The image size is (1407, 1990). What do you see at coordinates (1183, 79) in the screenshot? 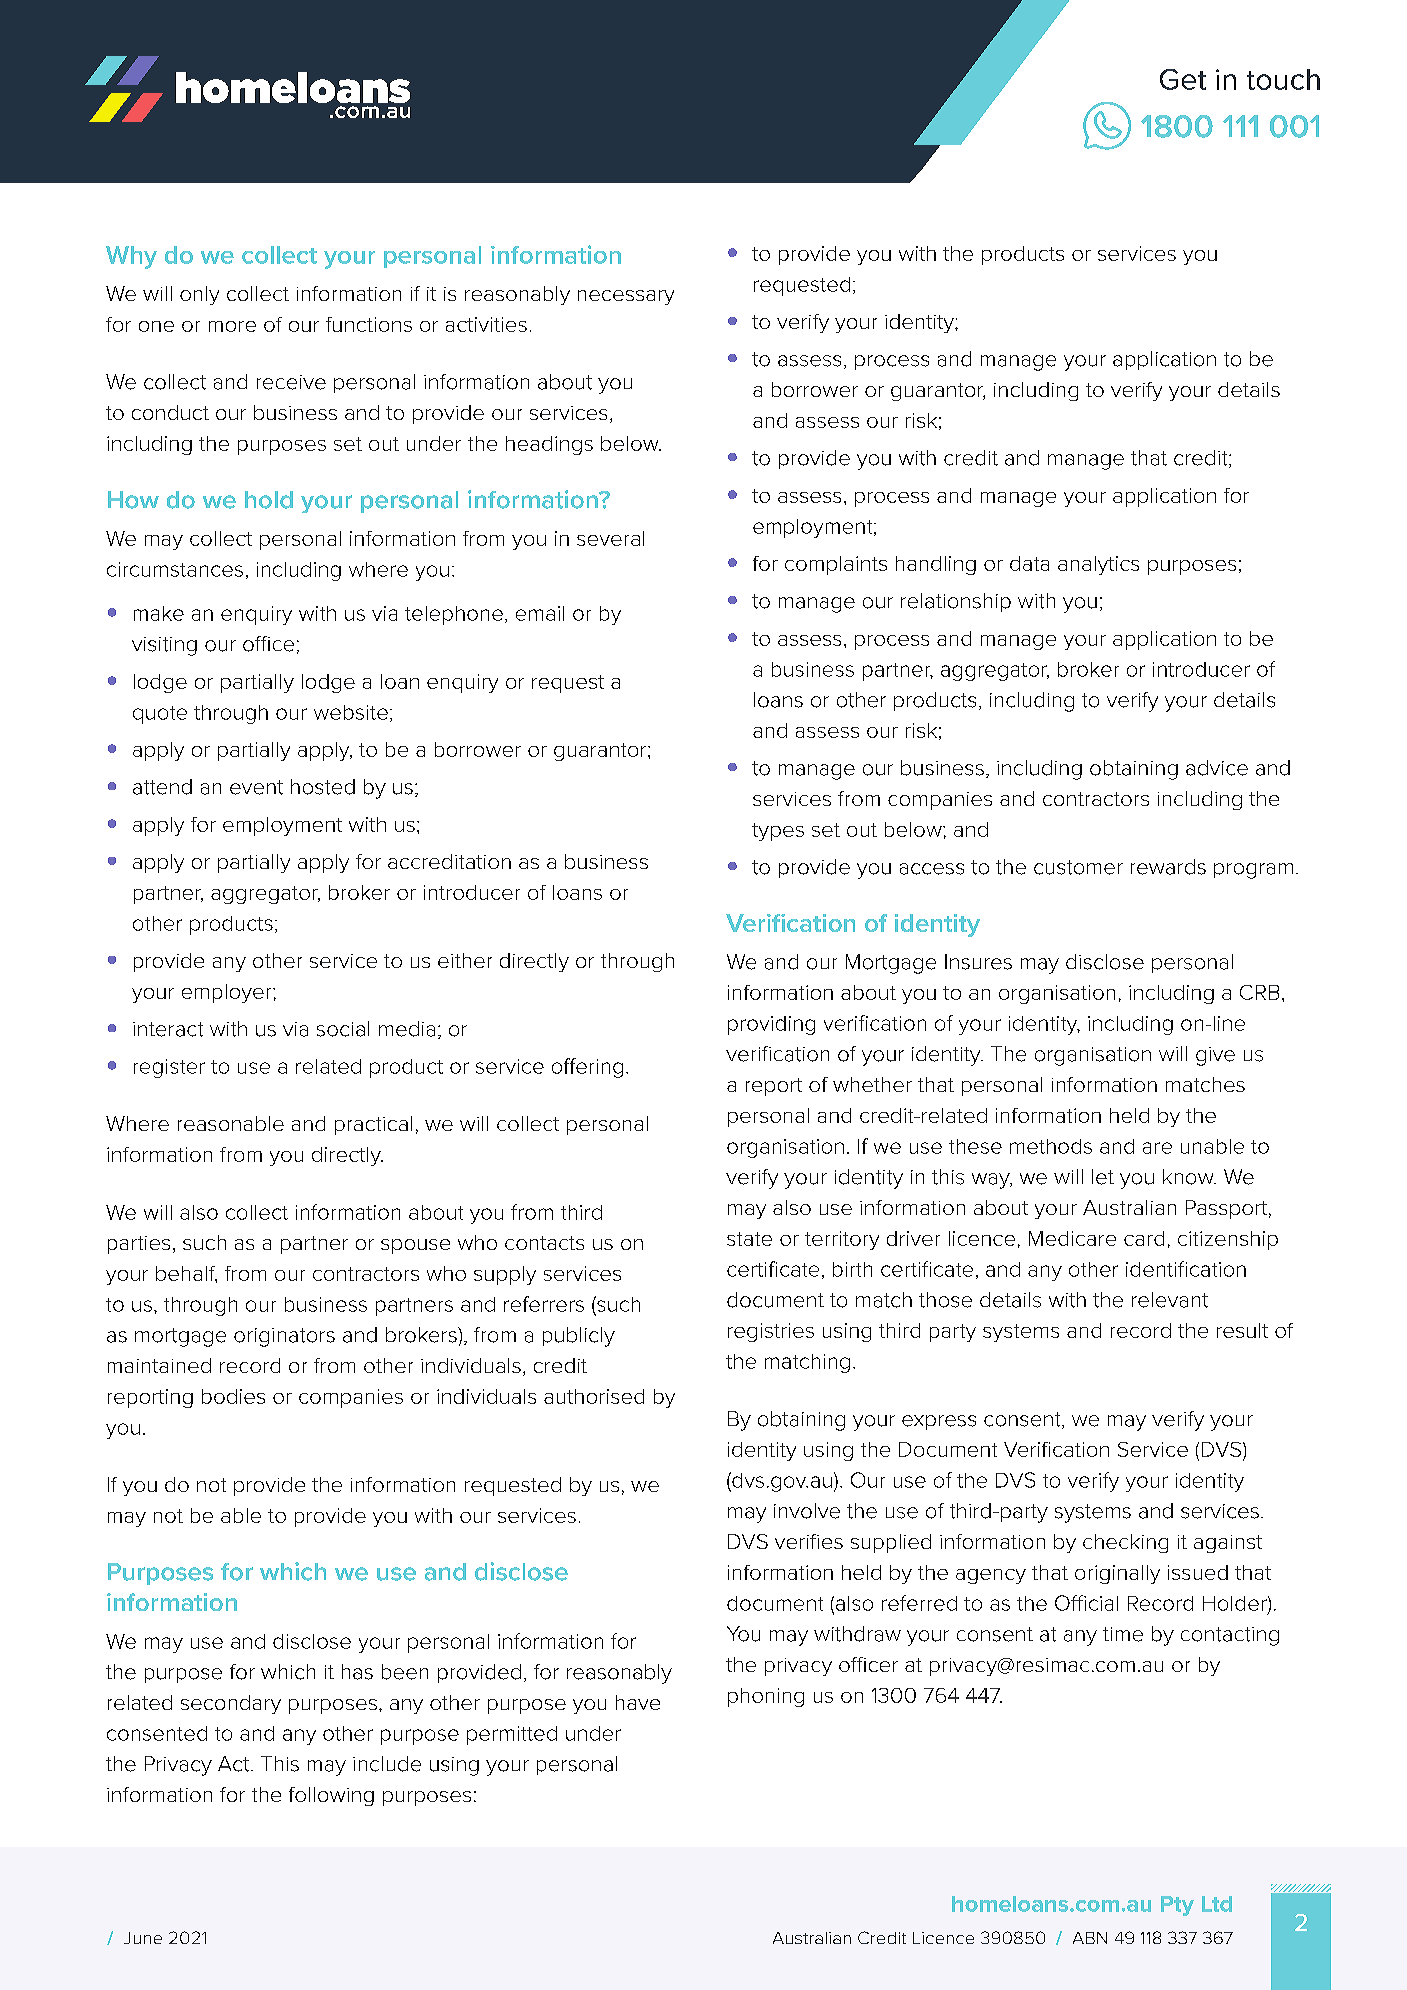
I see `Get` at bounding box center [1183, 79].
